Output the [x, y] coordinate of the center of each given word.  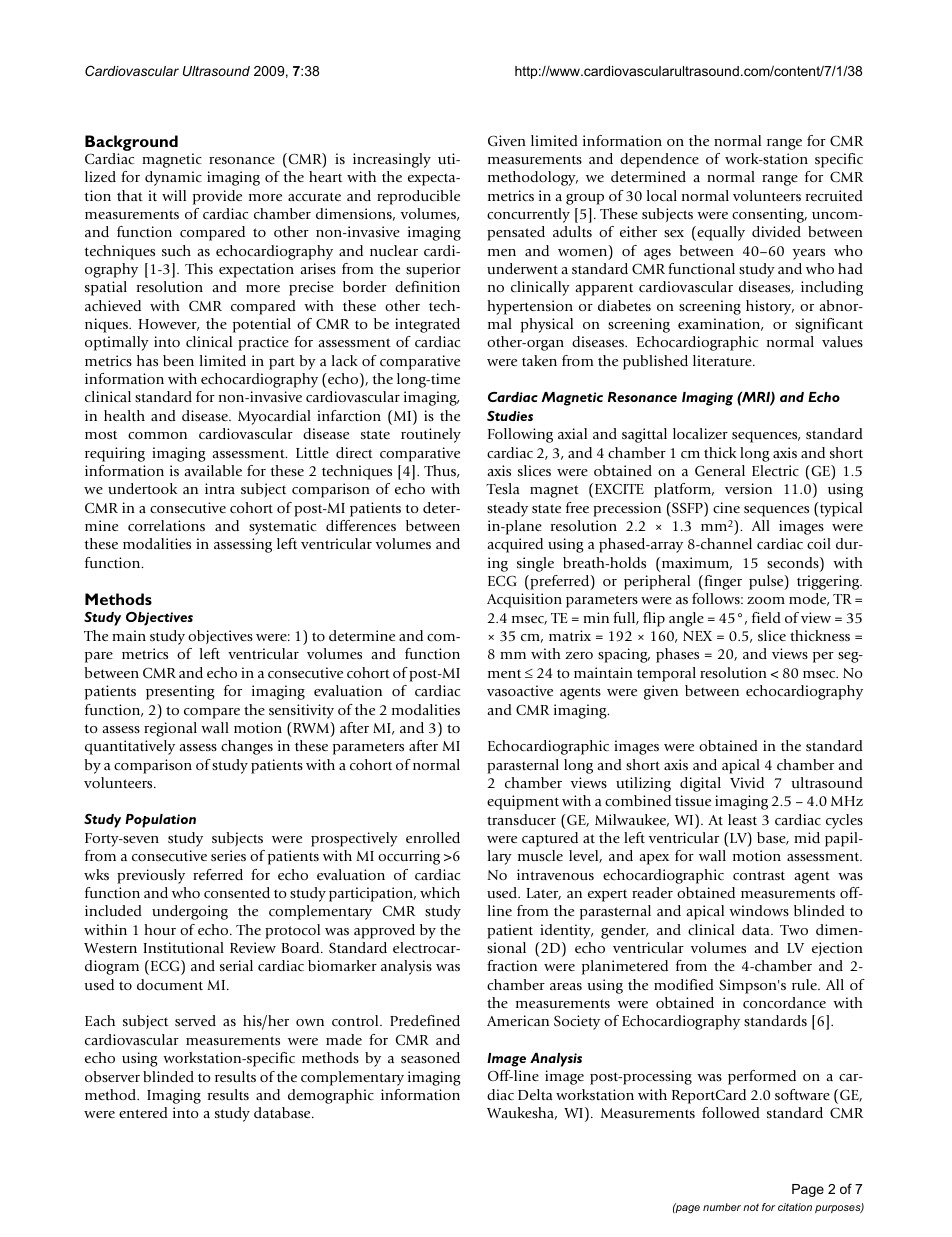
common [157, 435]
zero [579, 655]
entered [143, 1112]
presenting [180, 692]
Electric [775, 470]
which [440, 892]
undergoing [190, 912]
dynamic [173, 178]
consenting [769, 215]
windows [759, 910]
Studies [510, 416]
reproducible [418, 197]
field [766, 617]
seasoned [430, 1057]
